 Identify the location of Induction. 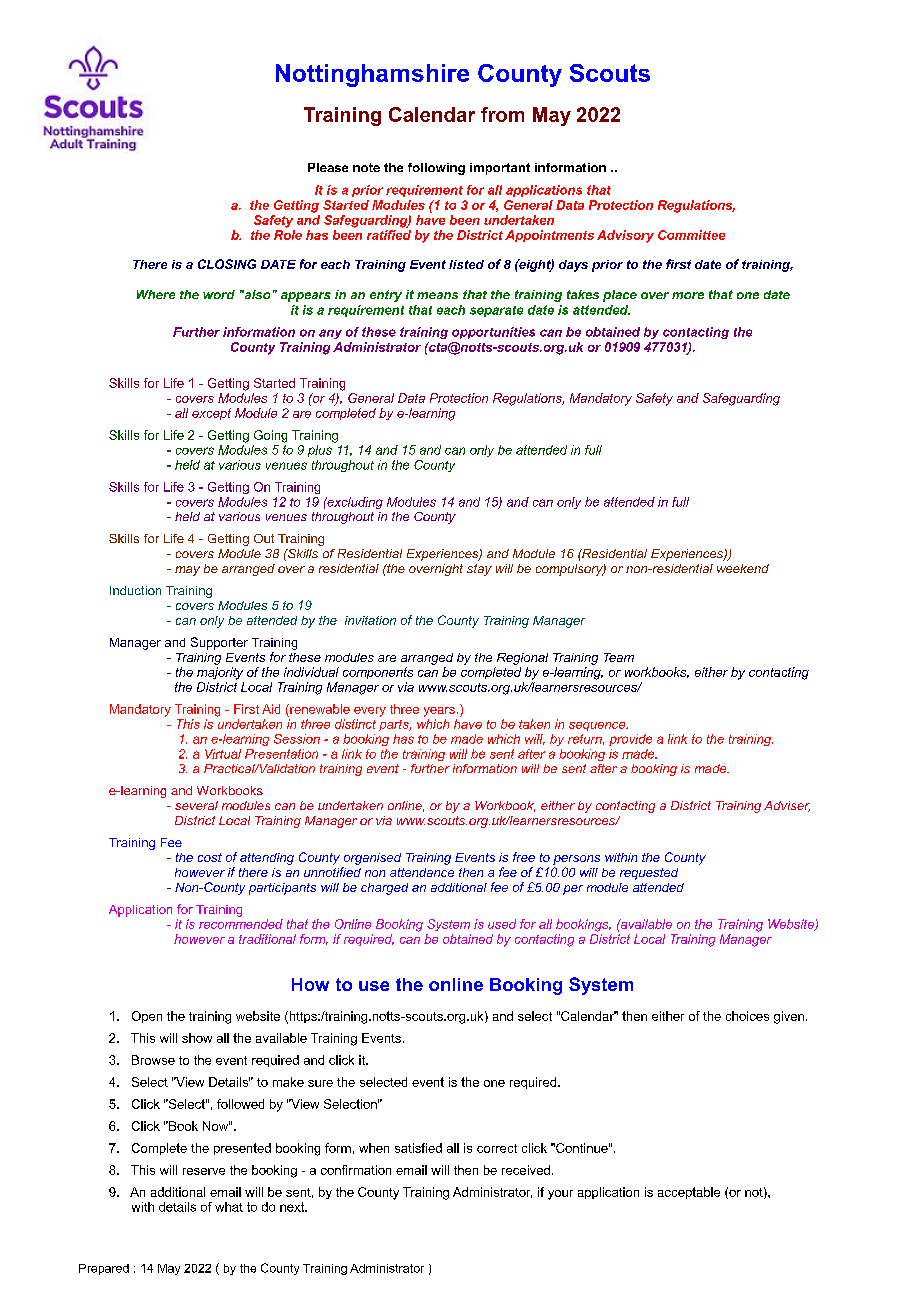
(135, 590).
